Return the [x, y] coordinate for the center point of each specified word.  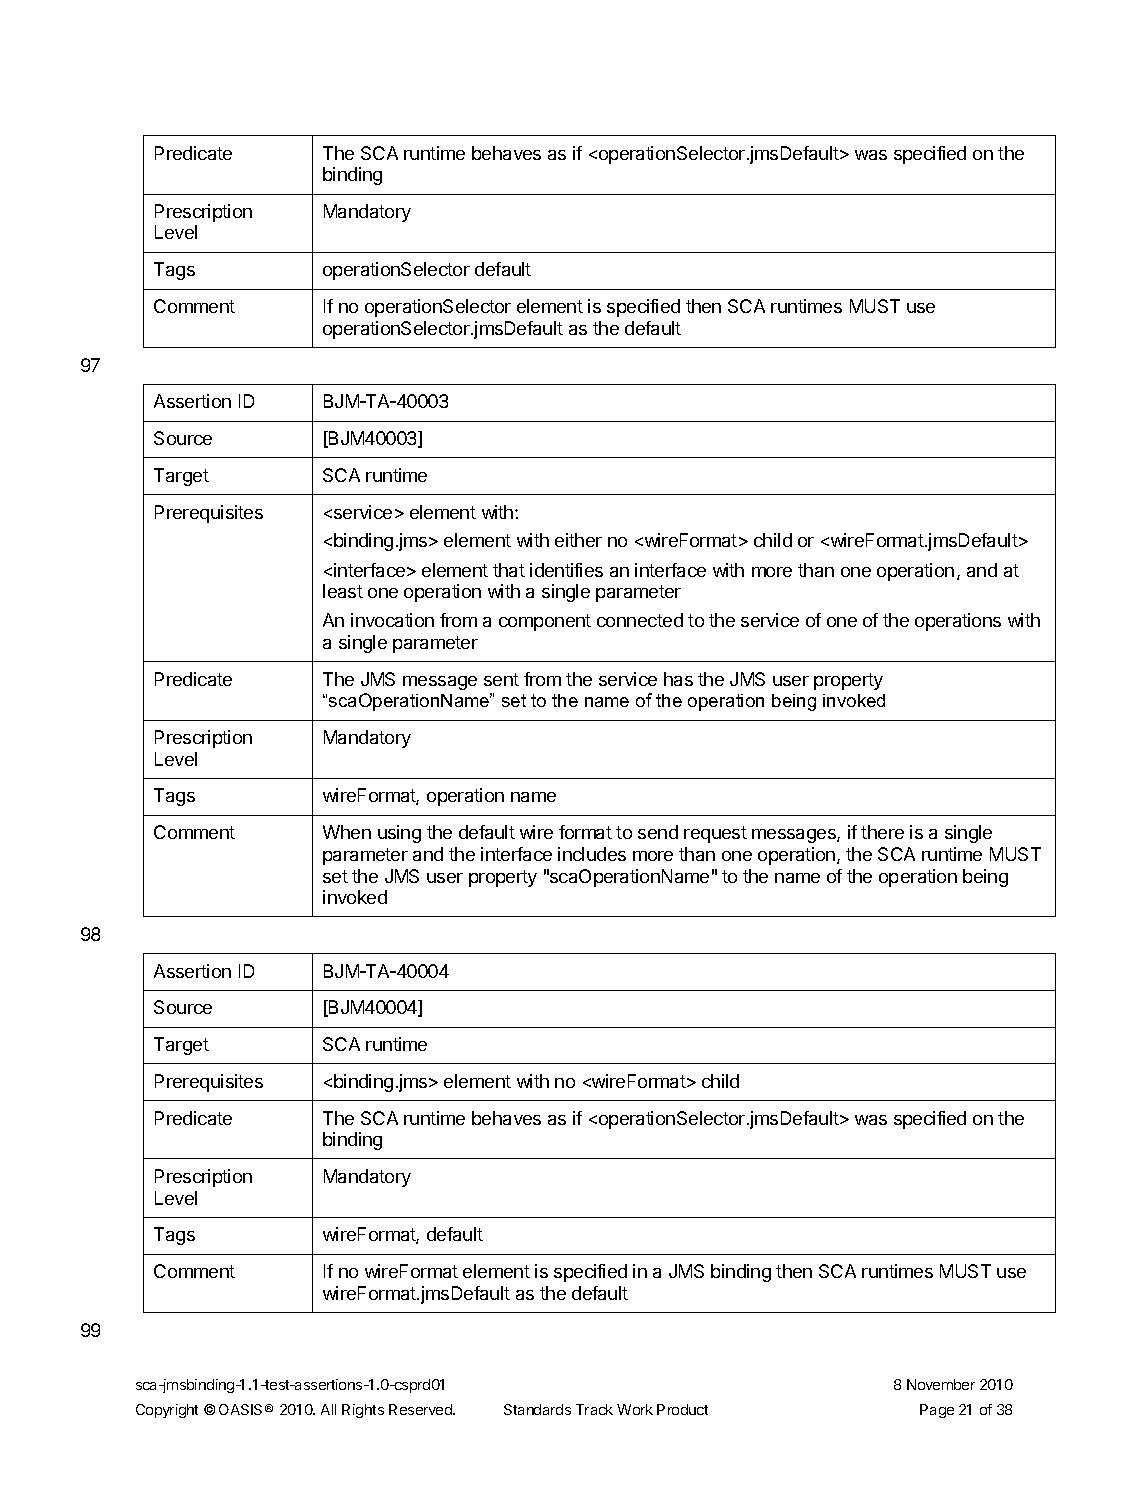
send [658, 832]
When [347, 832]
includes [592, 854]
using [399, 834]
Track [594, 1409]
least [343, 591]
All [328, 1409]
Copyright [167, 1411]
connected [640, 620]
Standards [537, 1409]
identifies [566, 570]
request [715, 834]
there [882, 832]
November [941, 1384]
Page [937, 1411]
